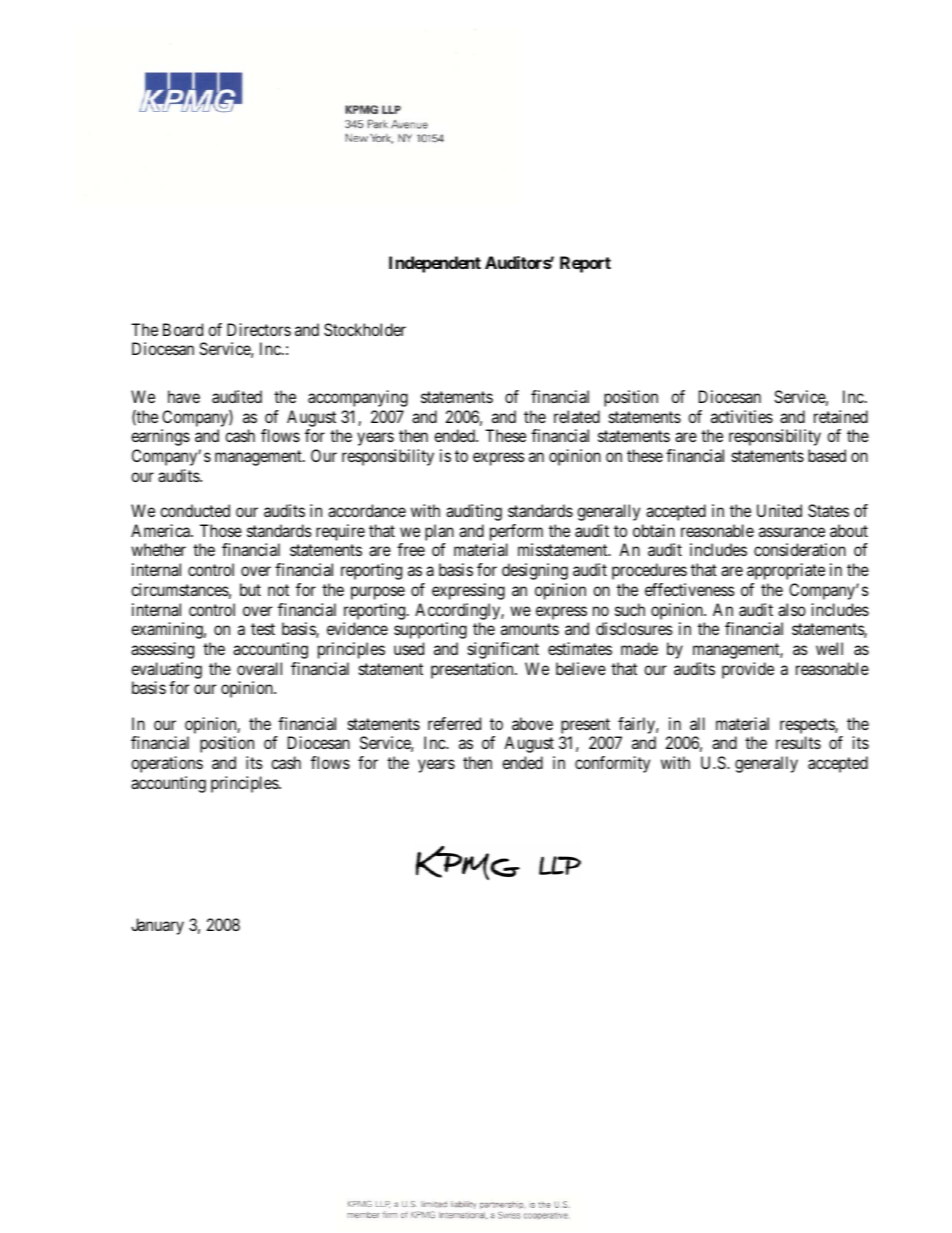  Describe the element at coordinates (195, 510) in the image. I see `conducted` at that location.
